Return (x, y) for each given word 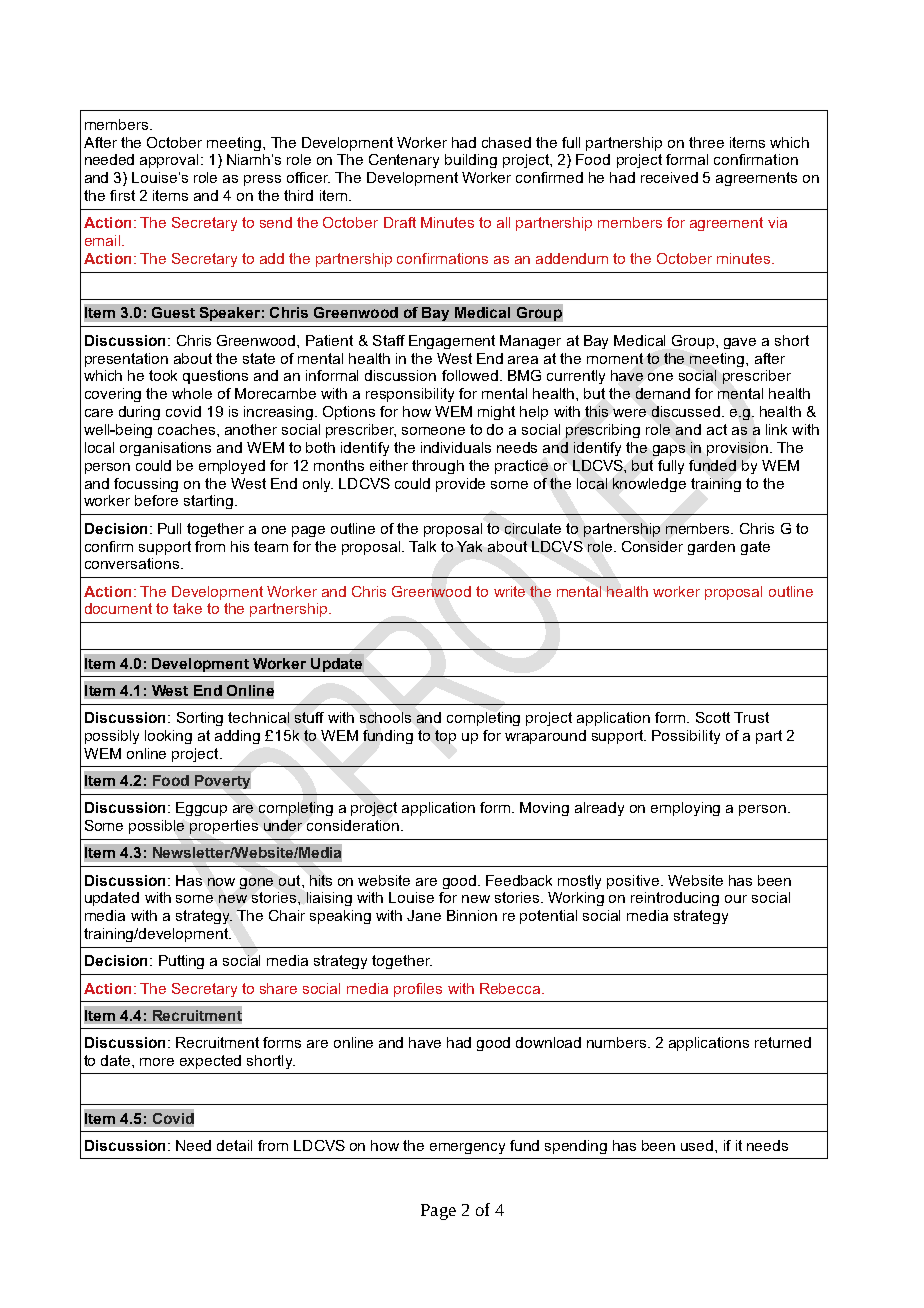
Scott (713, 717)
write (509, 591)
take (187, 608)
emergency (467, 1148)
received (669, 177)
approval (169, 161)
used (698, 1145)
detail (234, 1145)
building (471, 161)
